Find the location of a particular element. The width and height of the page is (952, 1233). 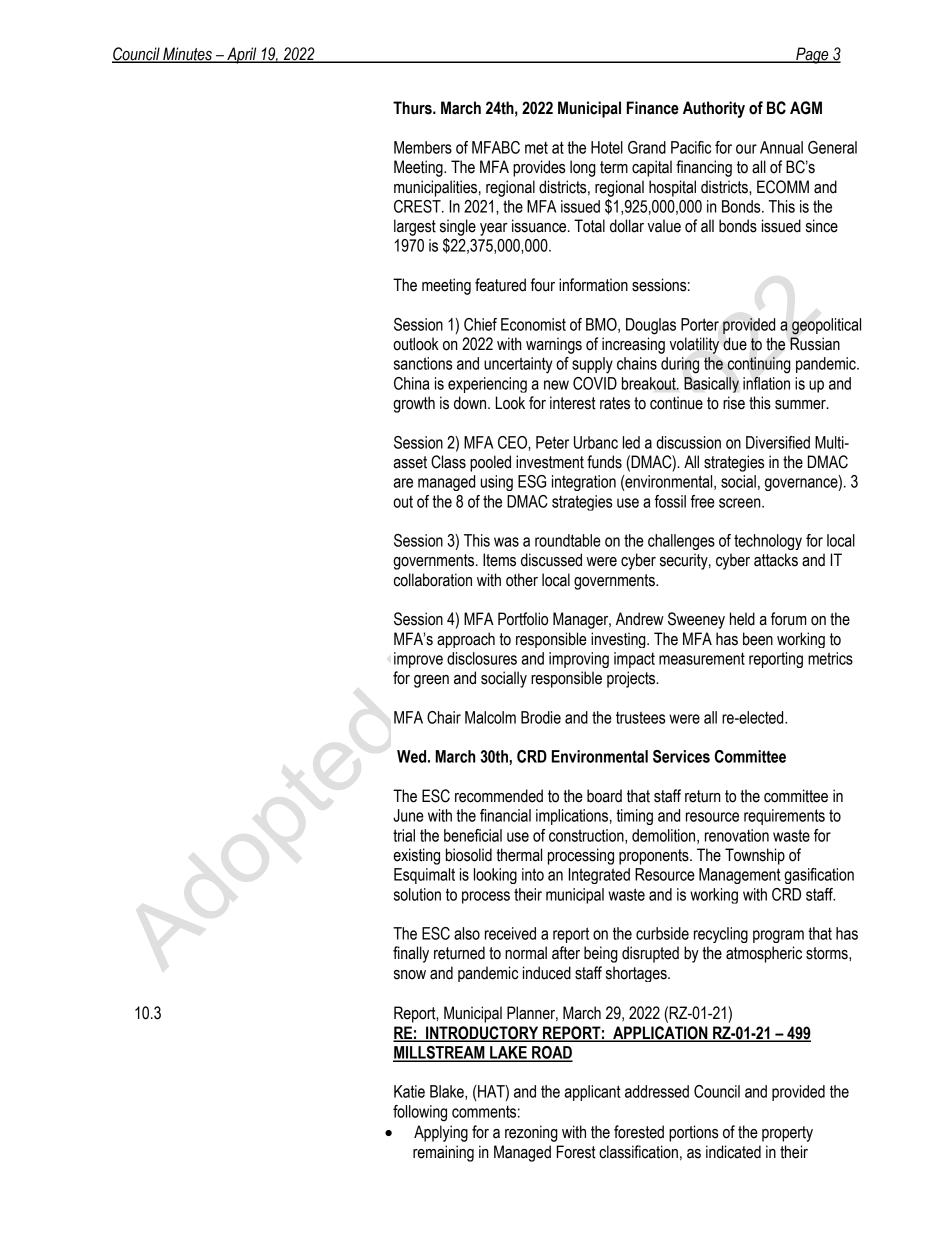

Diversified is located at coordinates (778, 442).
